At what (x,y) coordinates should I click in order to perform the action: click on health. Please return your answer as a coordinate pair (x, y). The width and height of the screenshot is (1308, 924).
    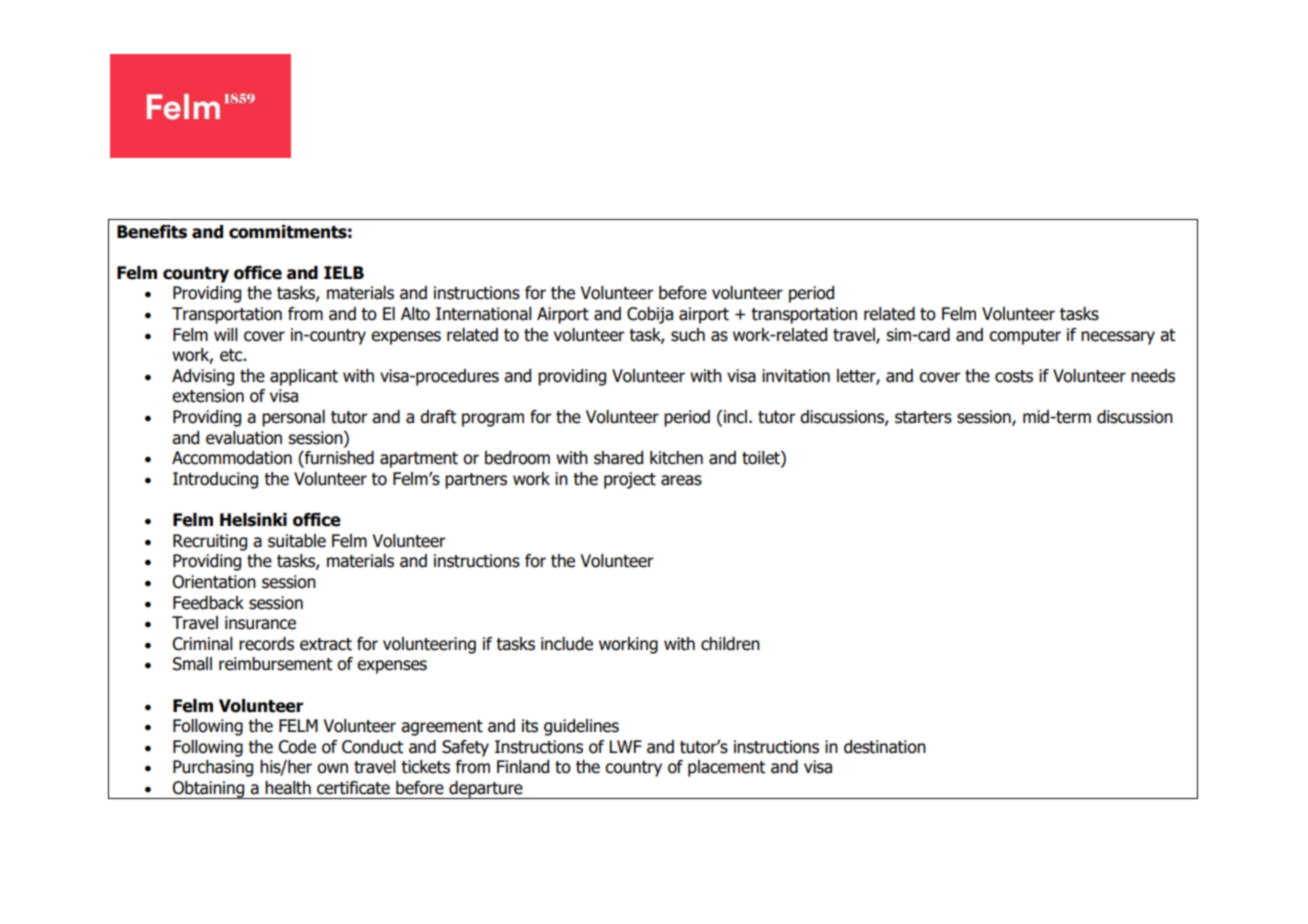
    Looking at the image, I should click on (288, 788).
